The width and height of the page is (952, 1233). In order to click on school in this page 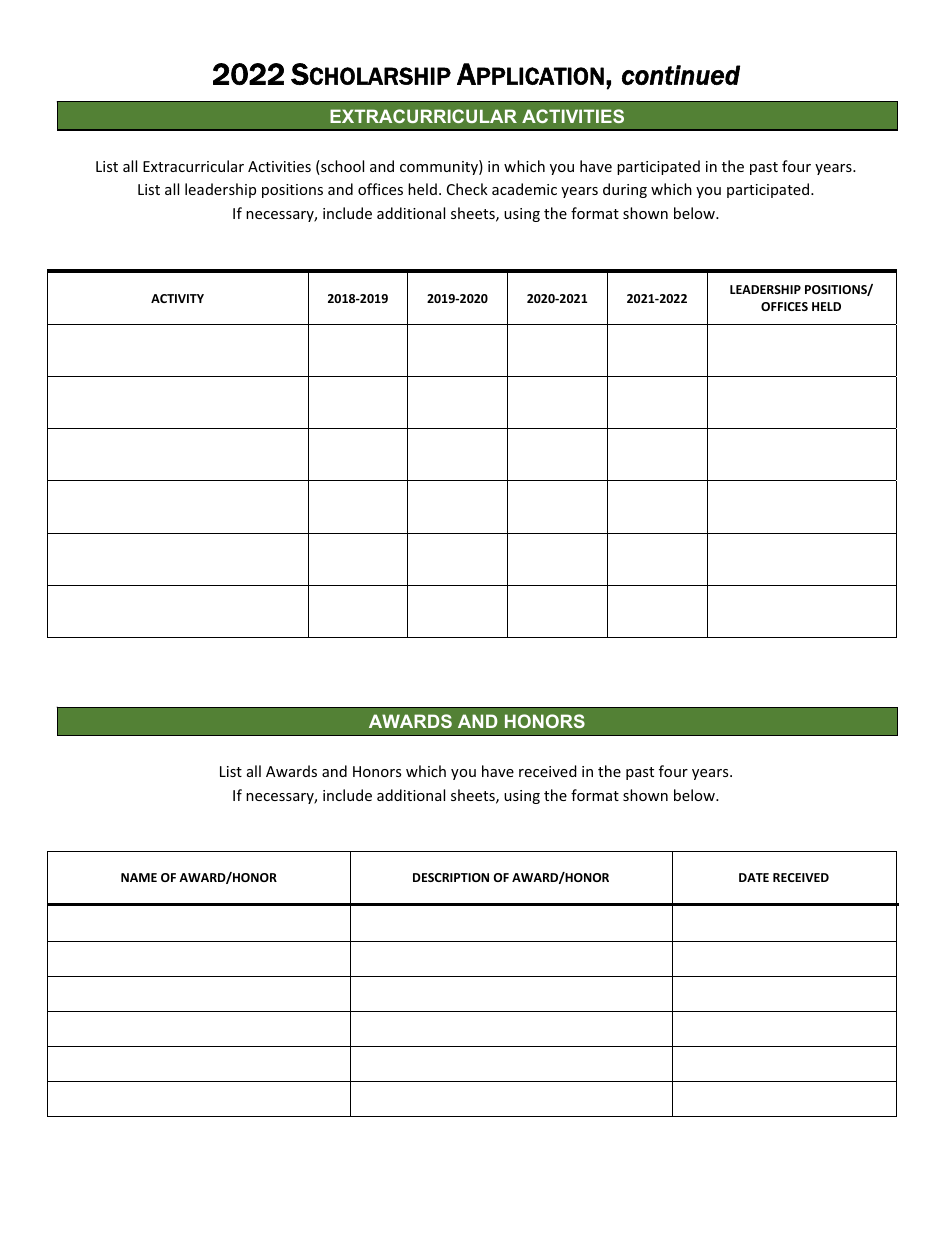, I will do `click(341, 167)`.
